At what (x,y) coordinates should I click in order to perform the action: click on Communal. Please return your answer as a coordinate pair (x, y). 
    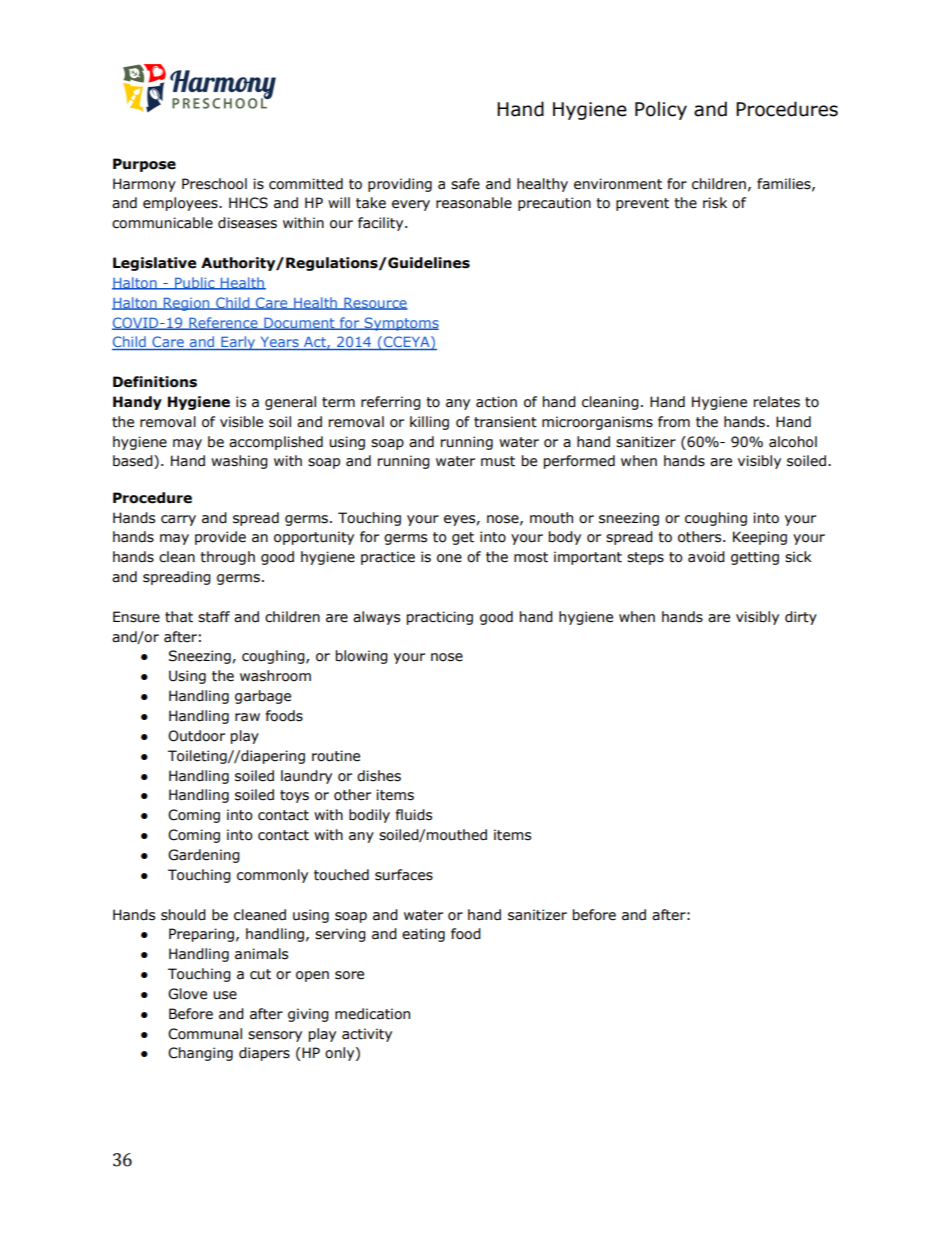
    Looking at the image, I should click on (205, 1034).
